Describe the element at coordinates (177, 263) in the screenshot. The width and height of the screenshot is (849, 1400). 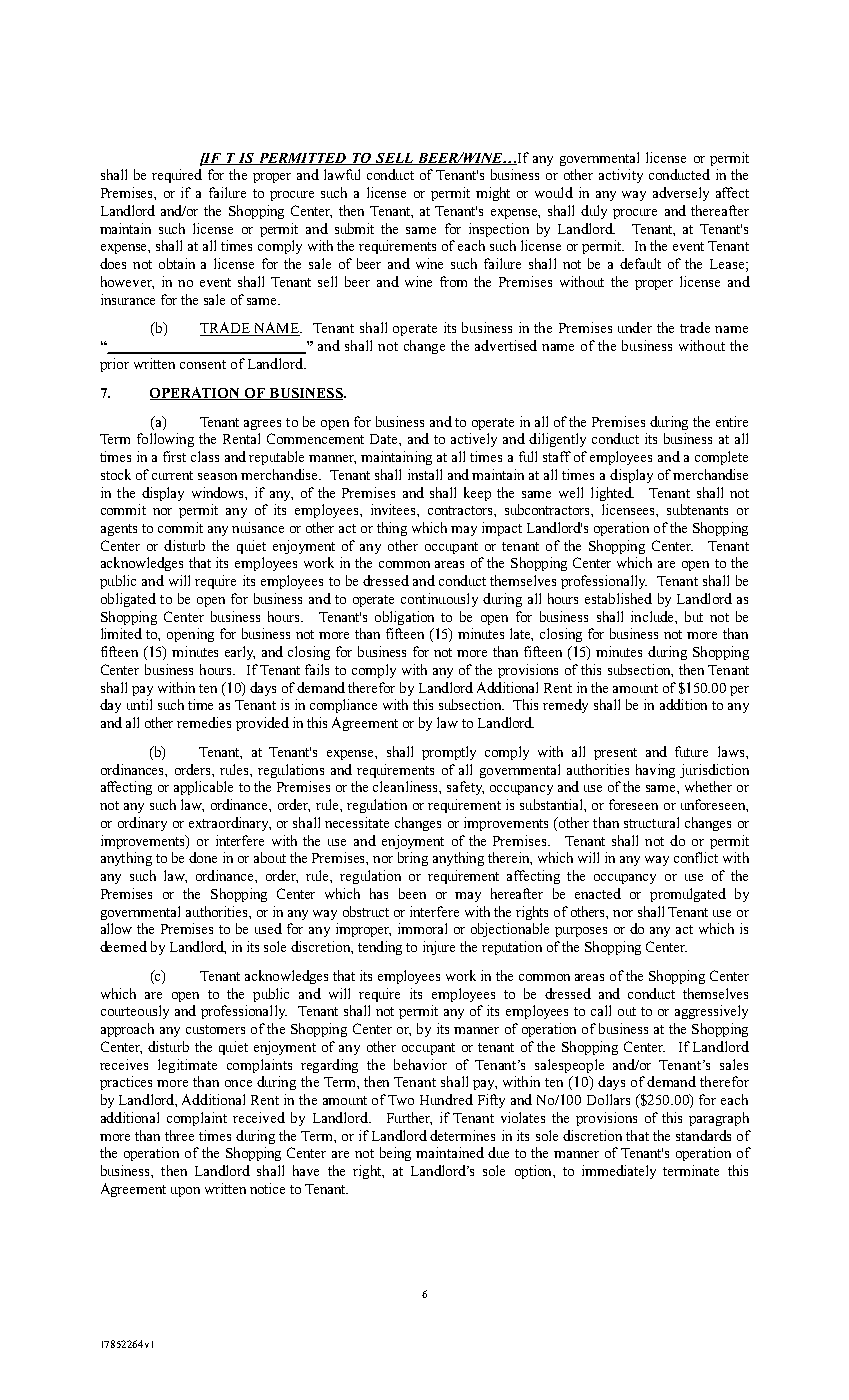
I see `obtain` at that location.
